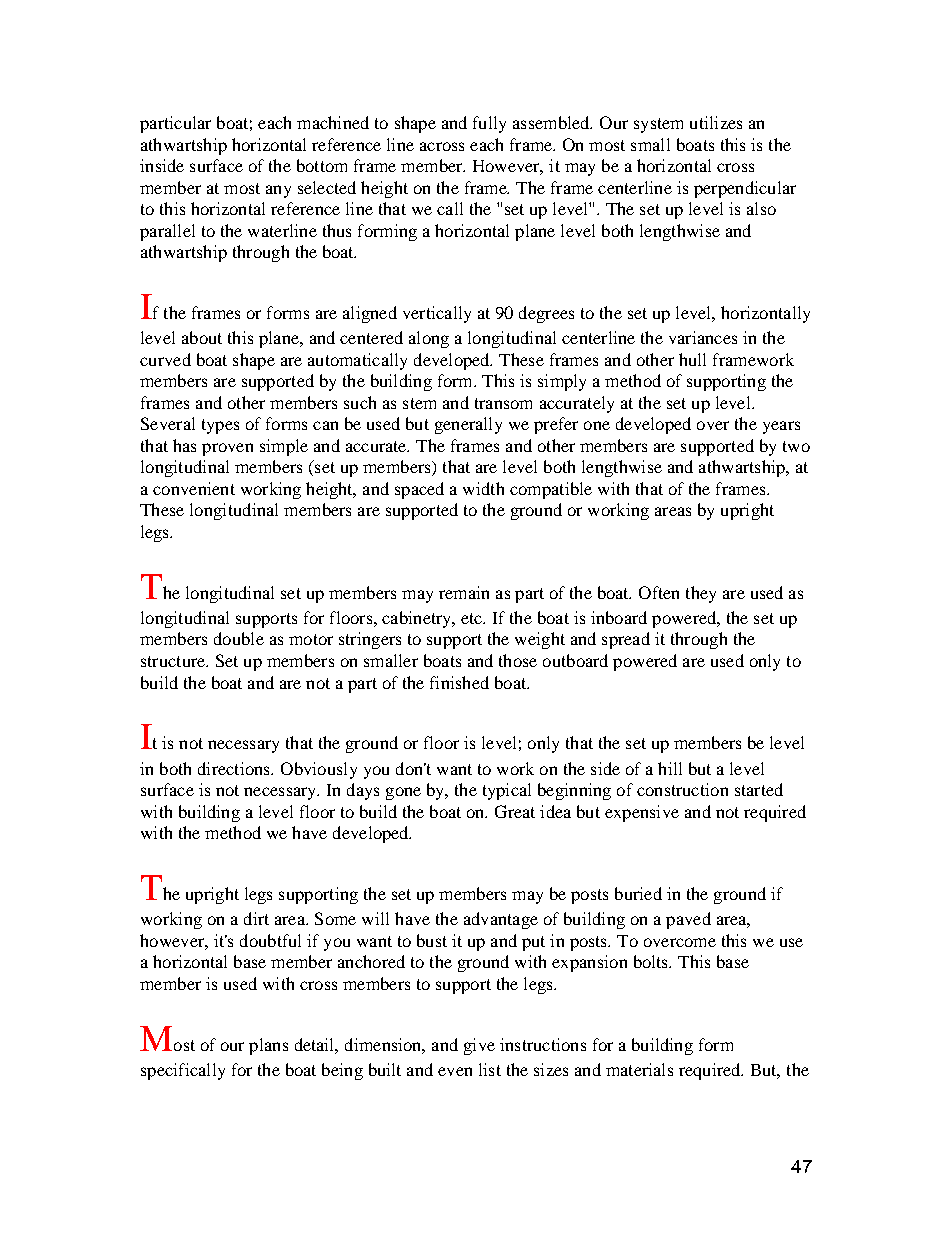  What do you see at coordinates (464, 592) in the document?
I see `remain` at bounding box center [464, 592].
